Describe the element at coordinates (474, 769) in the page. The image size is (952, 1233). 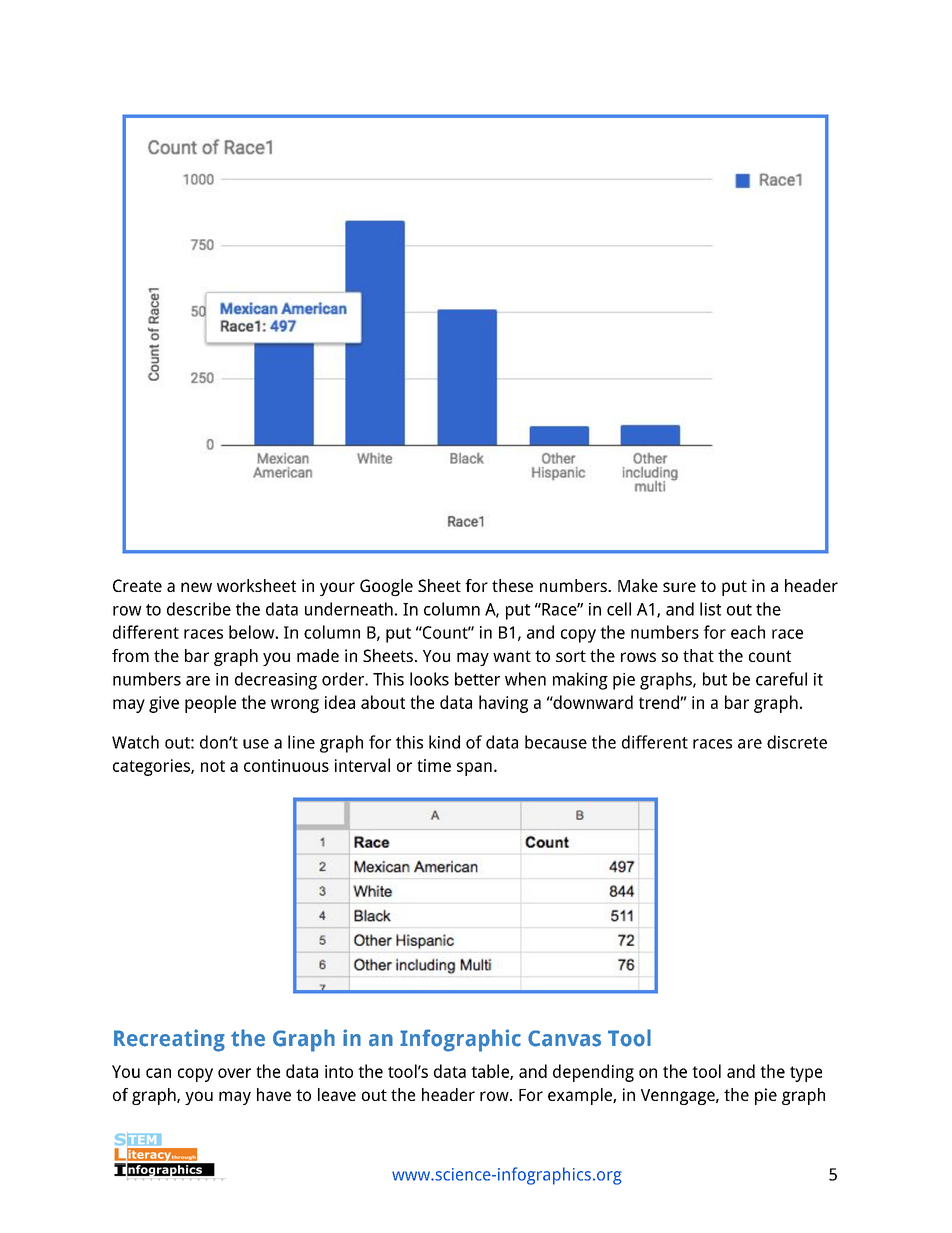
I see `span` at that location.
